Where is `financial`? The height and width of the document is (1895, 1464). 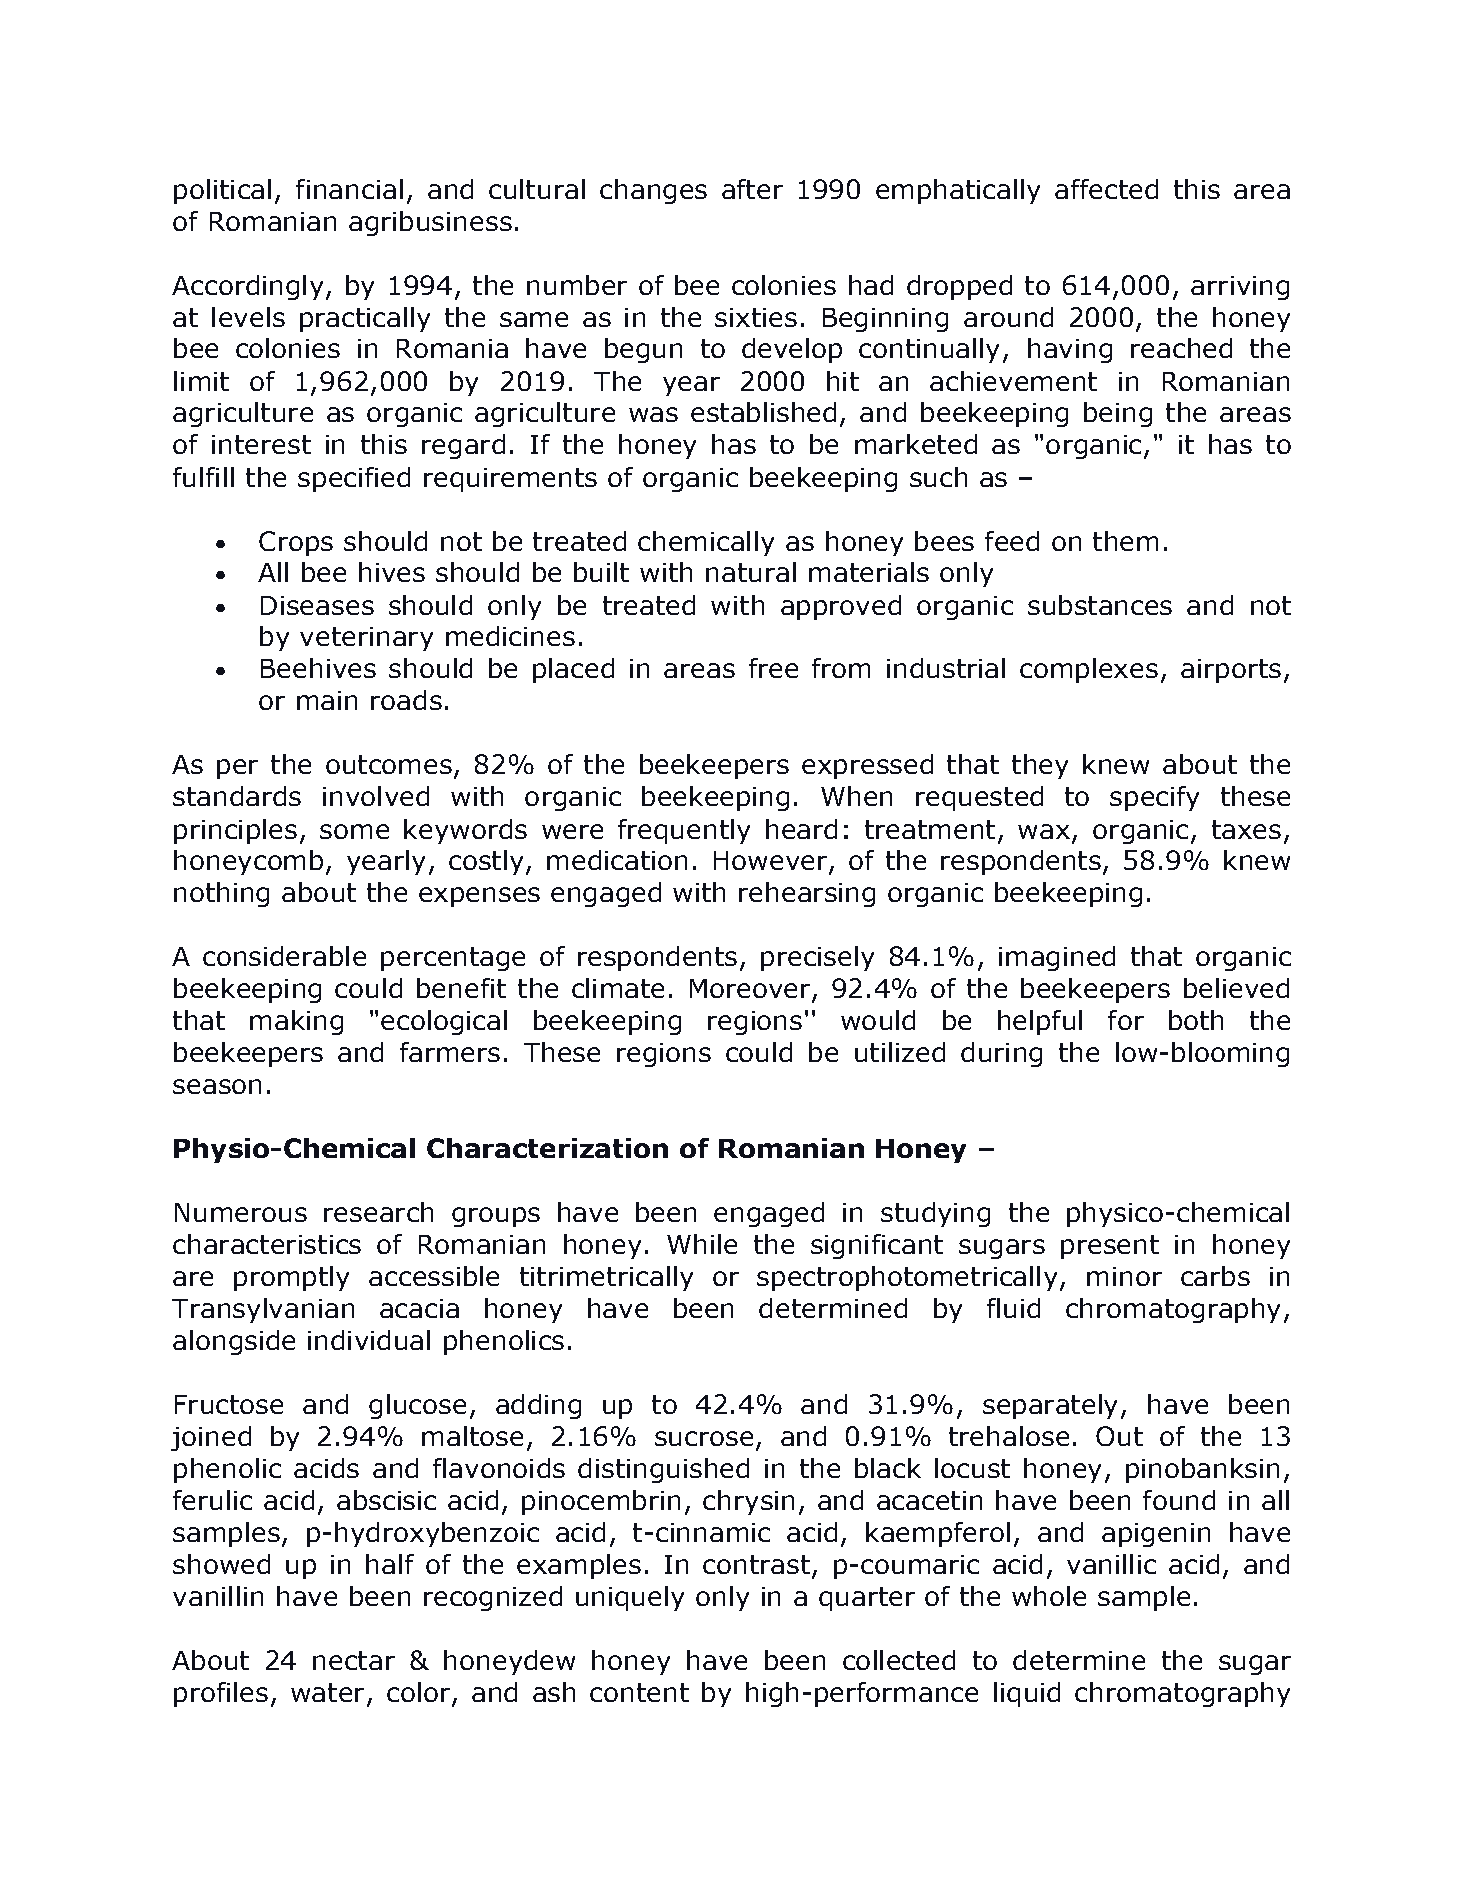
financial is located at coordinates (349, 189).
